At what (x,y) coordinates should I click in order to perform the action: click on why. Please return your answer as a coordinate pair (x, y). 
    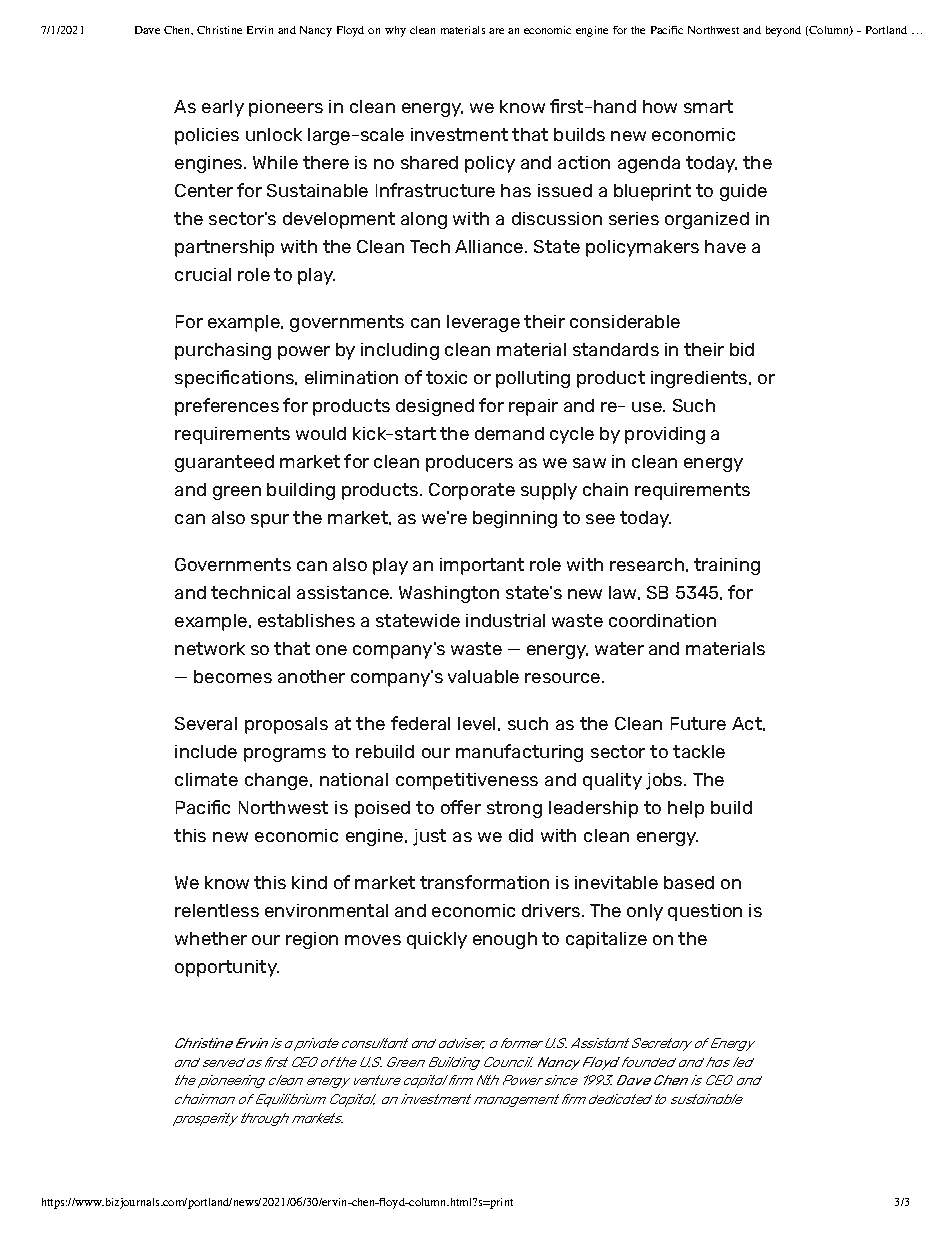
    Looking at the image, I should click on (395, 31).
